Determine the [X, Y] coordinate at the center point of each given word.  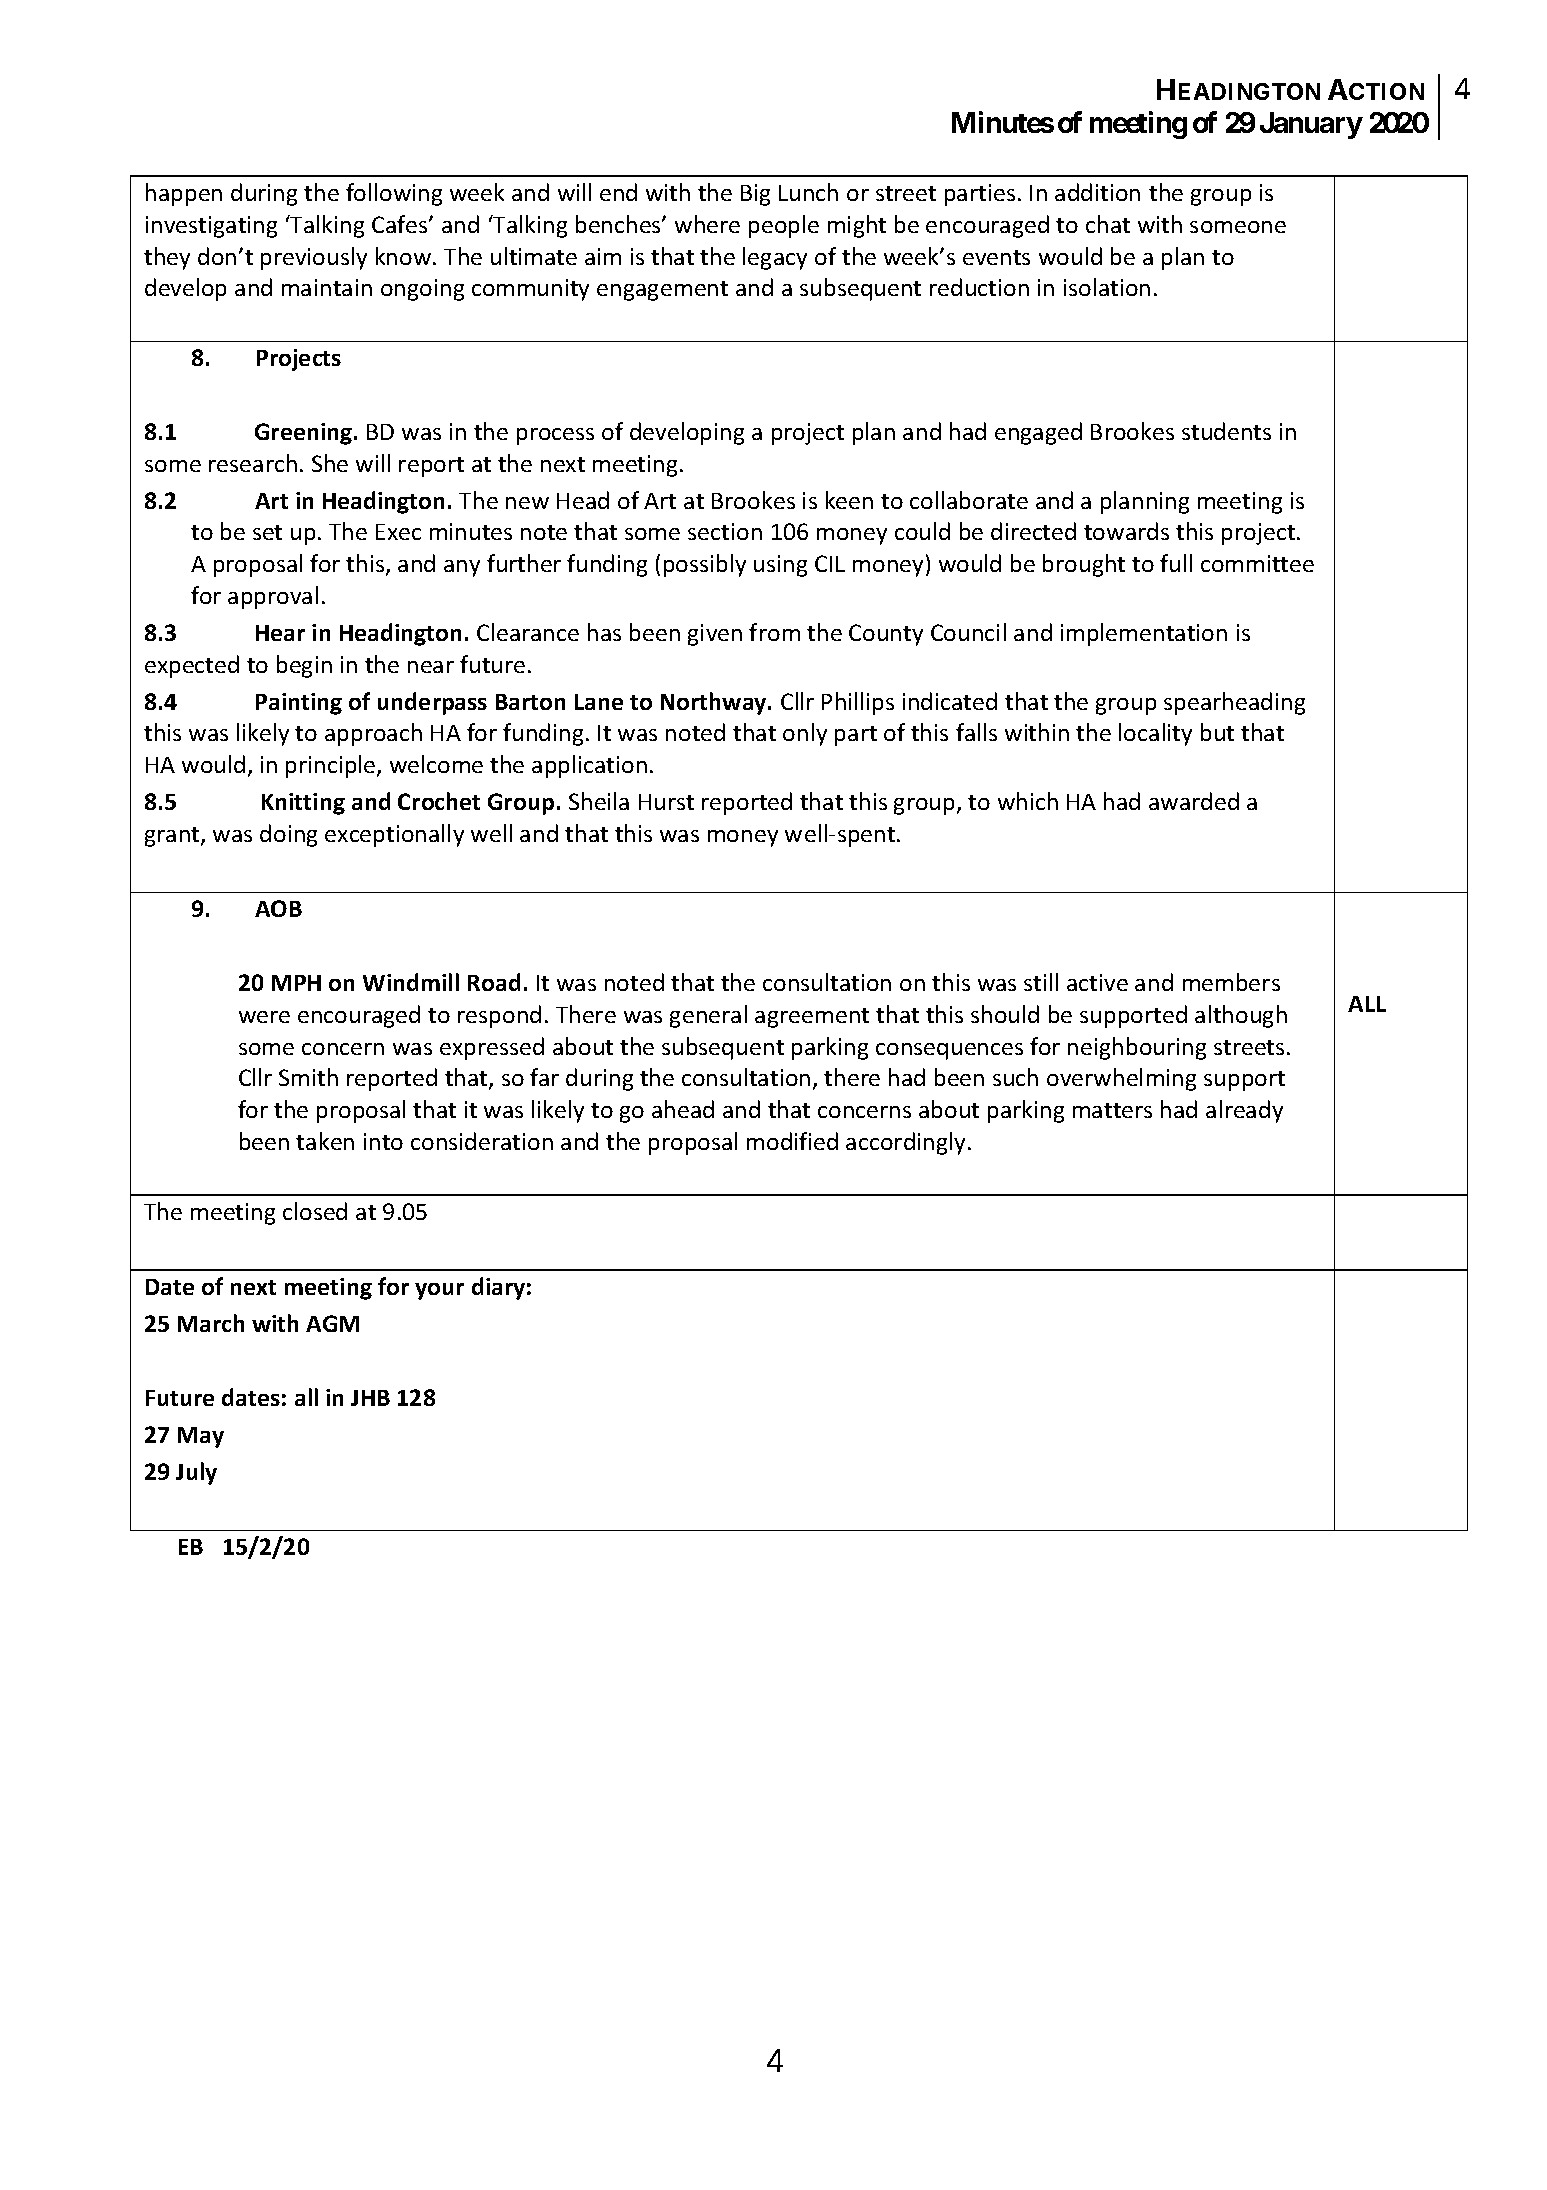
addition [1097, 192]
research [253, 463]
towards [1126, 531]
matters [1112, 1110]
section [725, 531]
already [1244, 1111]
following [394, 194]
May [201, 1437]
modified [792, 1141]
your [439, 1291]
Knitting [303, 804]
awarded [1194, 801]
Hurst [666, 802]
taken [325, 1141]
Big [755, 195]
